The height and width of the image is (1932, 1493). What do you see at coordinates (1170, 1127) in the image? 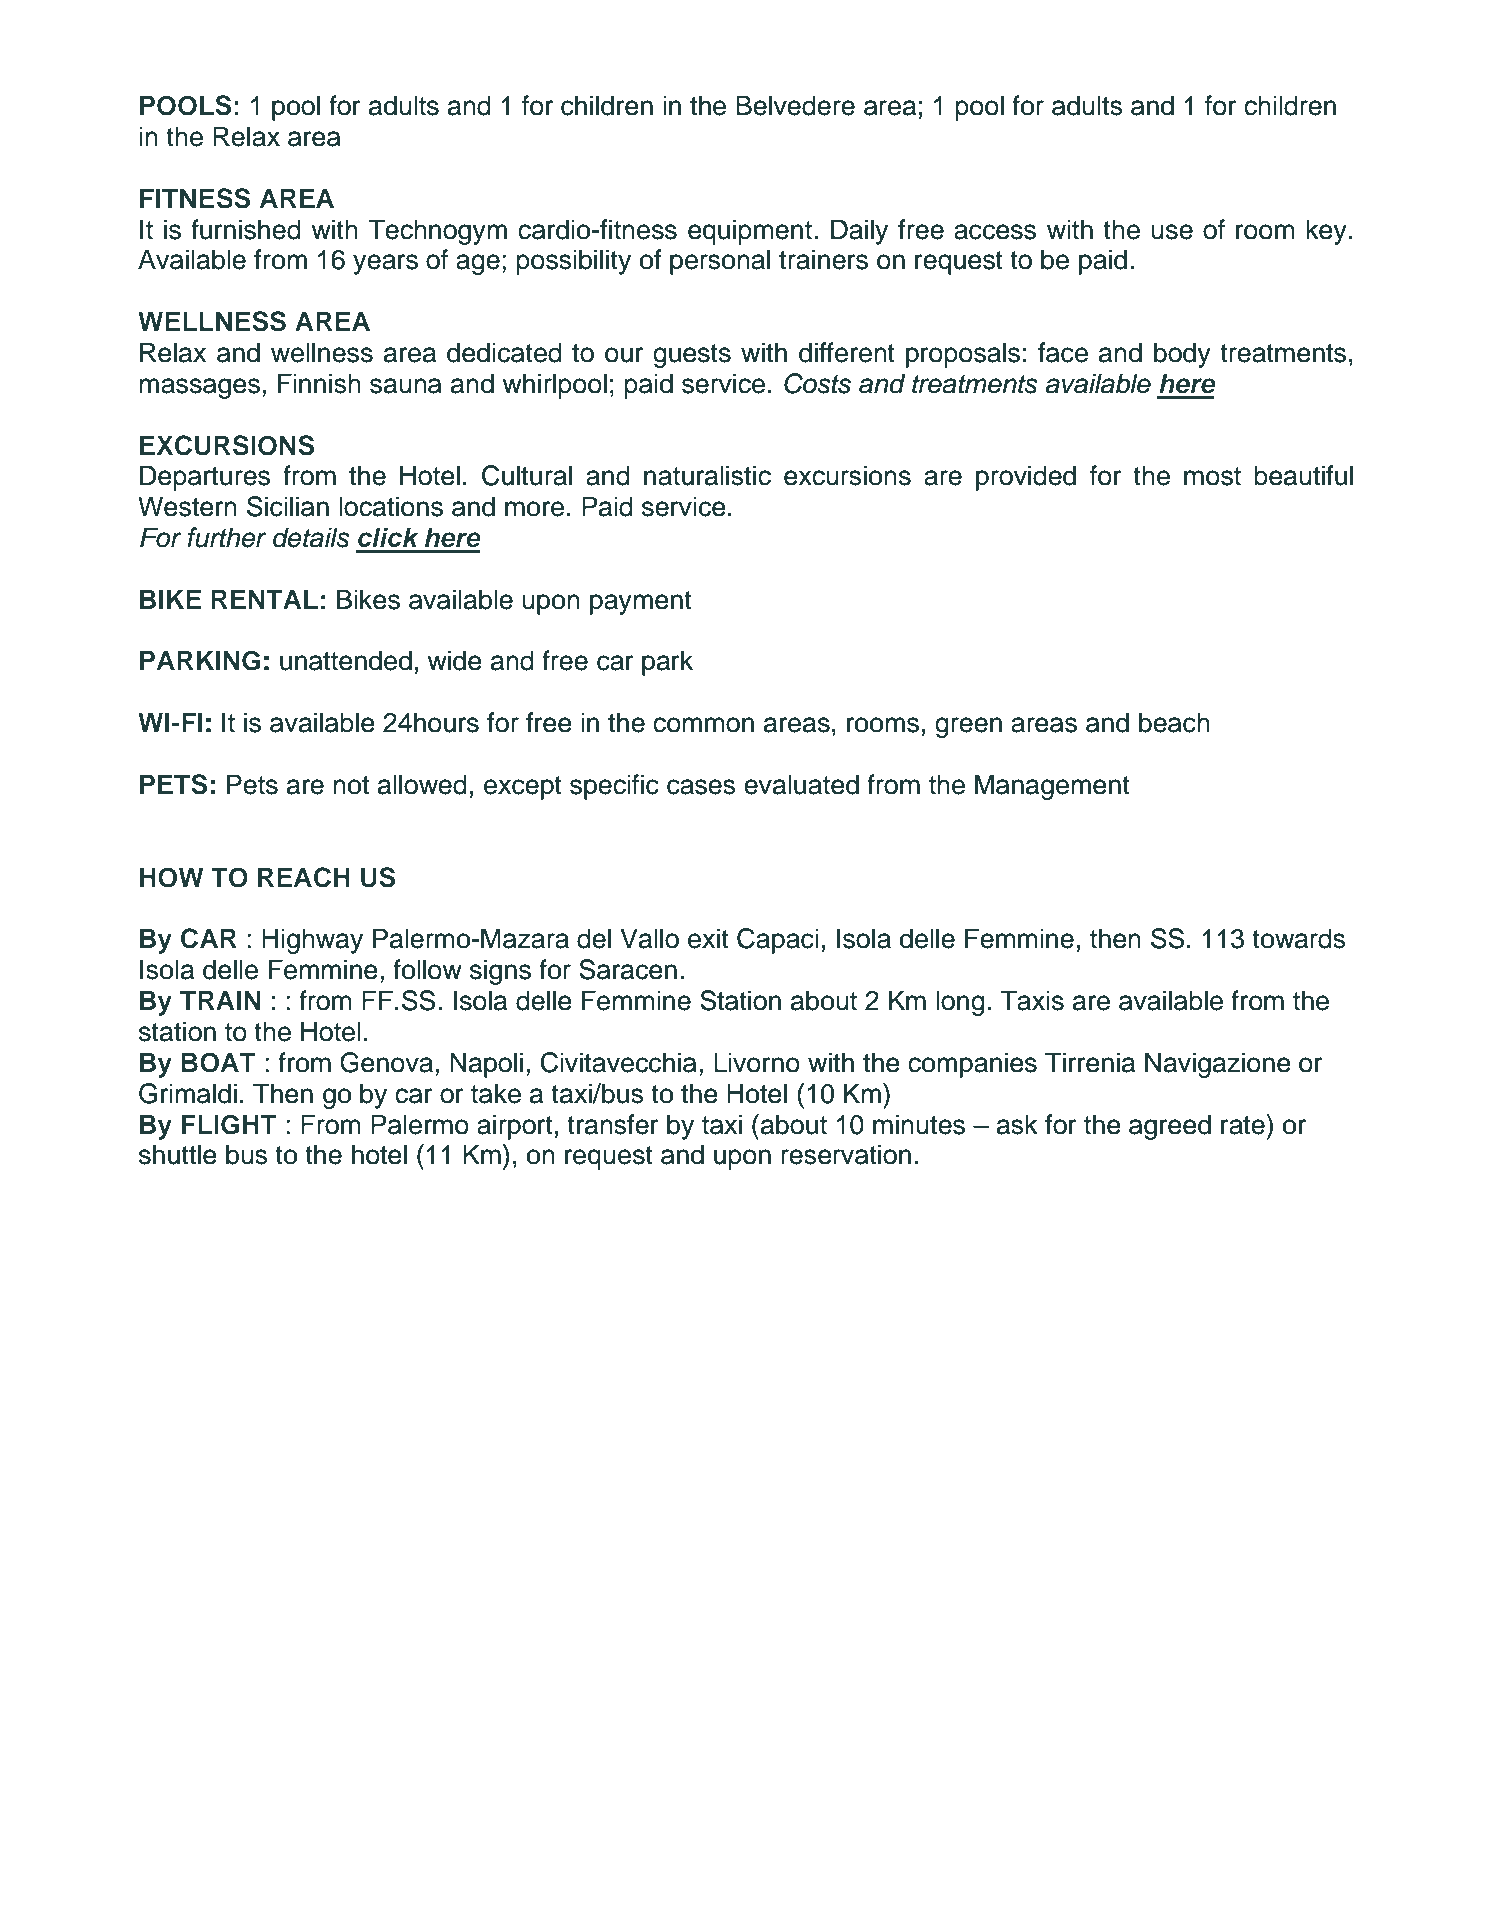
I see `agreed` at bounding box center [1170, 1127].
